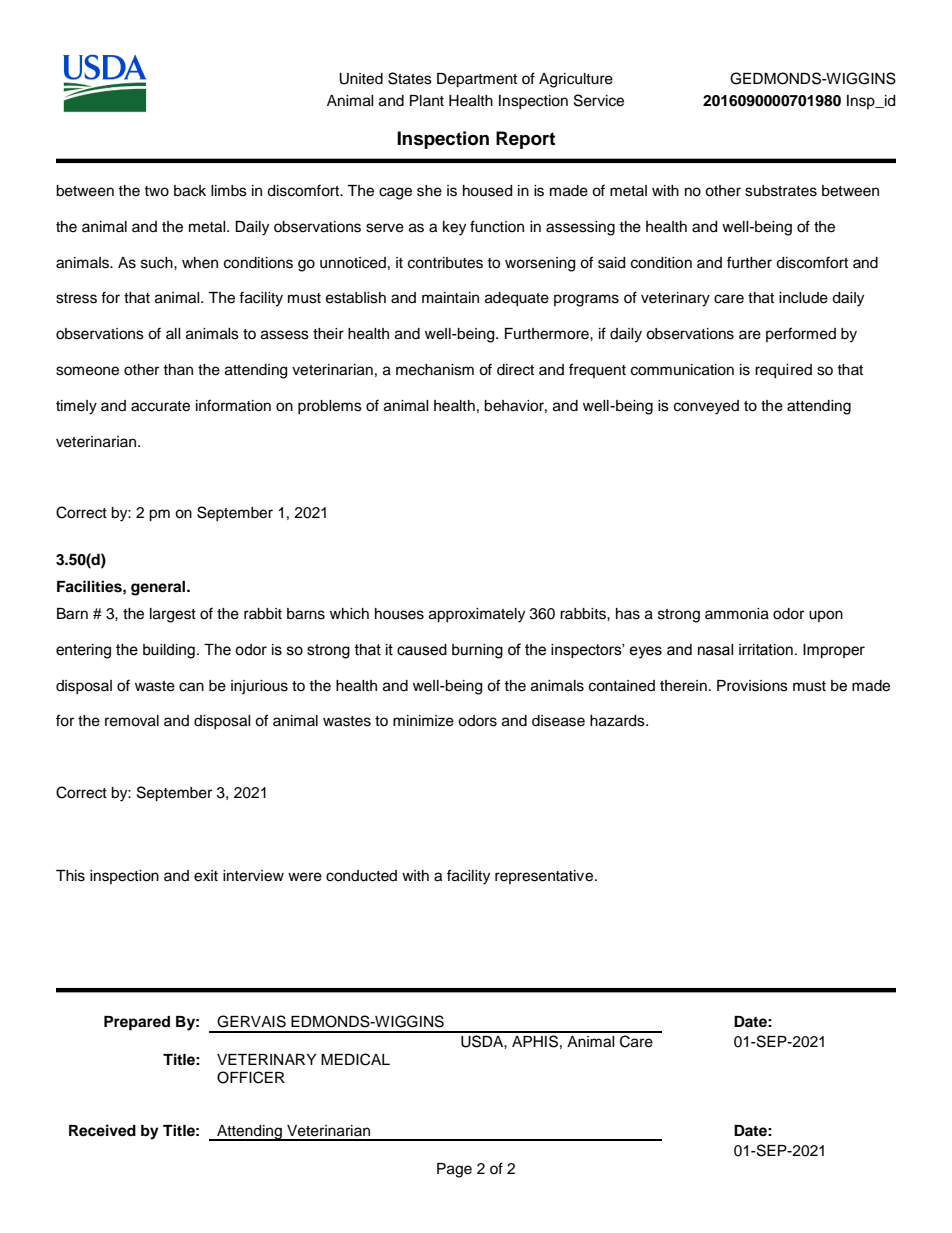  Describe the element at coordinates (545, 877) in the document. I see `representative` at that location.
